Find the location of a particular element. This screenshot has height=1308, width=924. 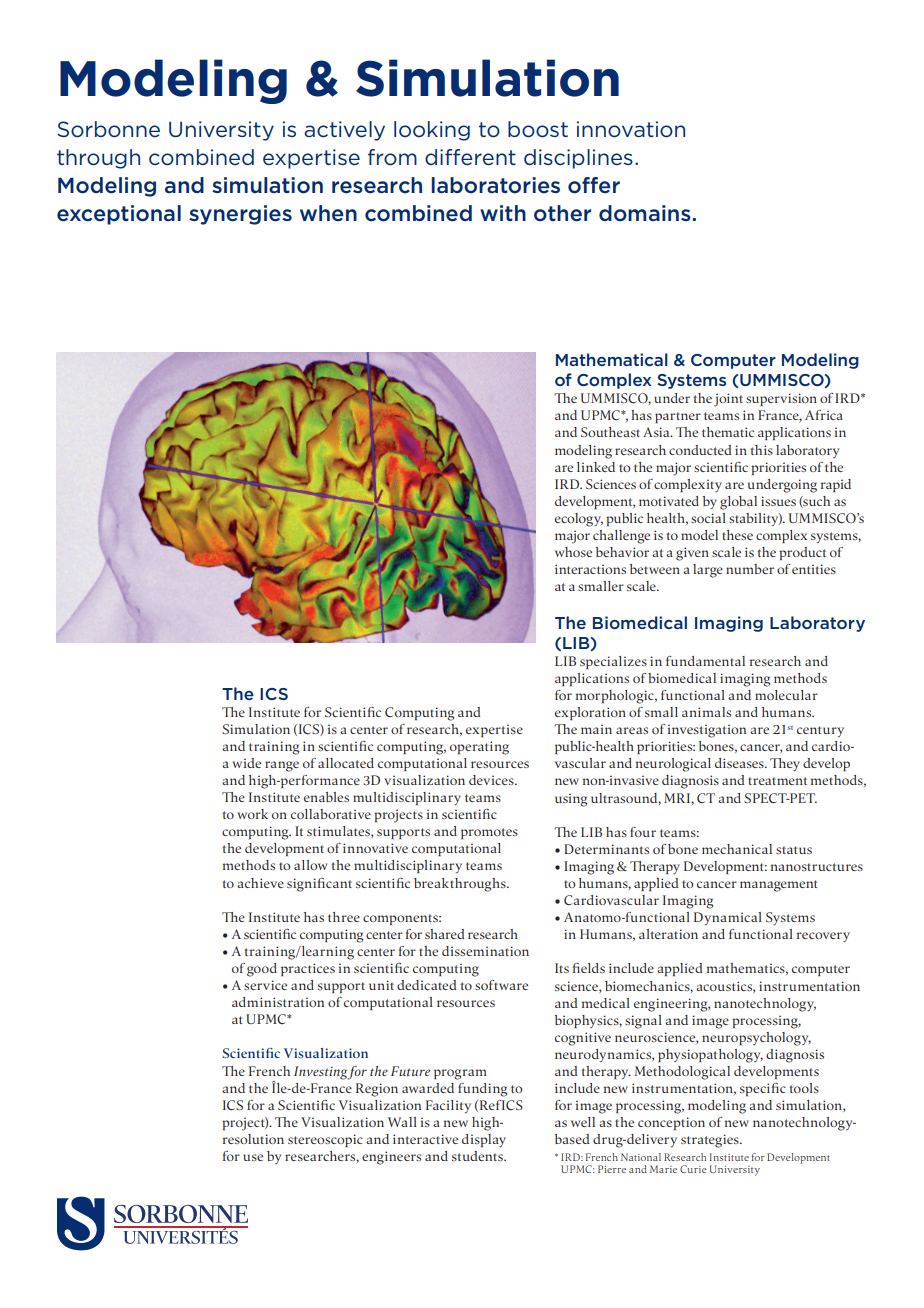

synergies is located at coordinates (240, 215).
